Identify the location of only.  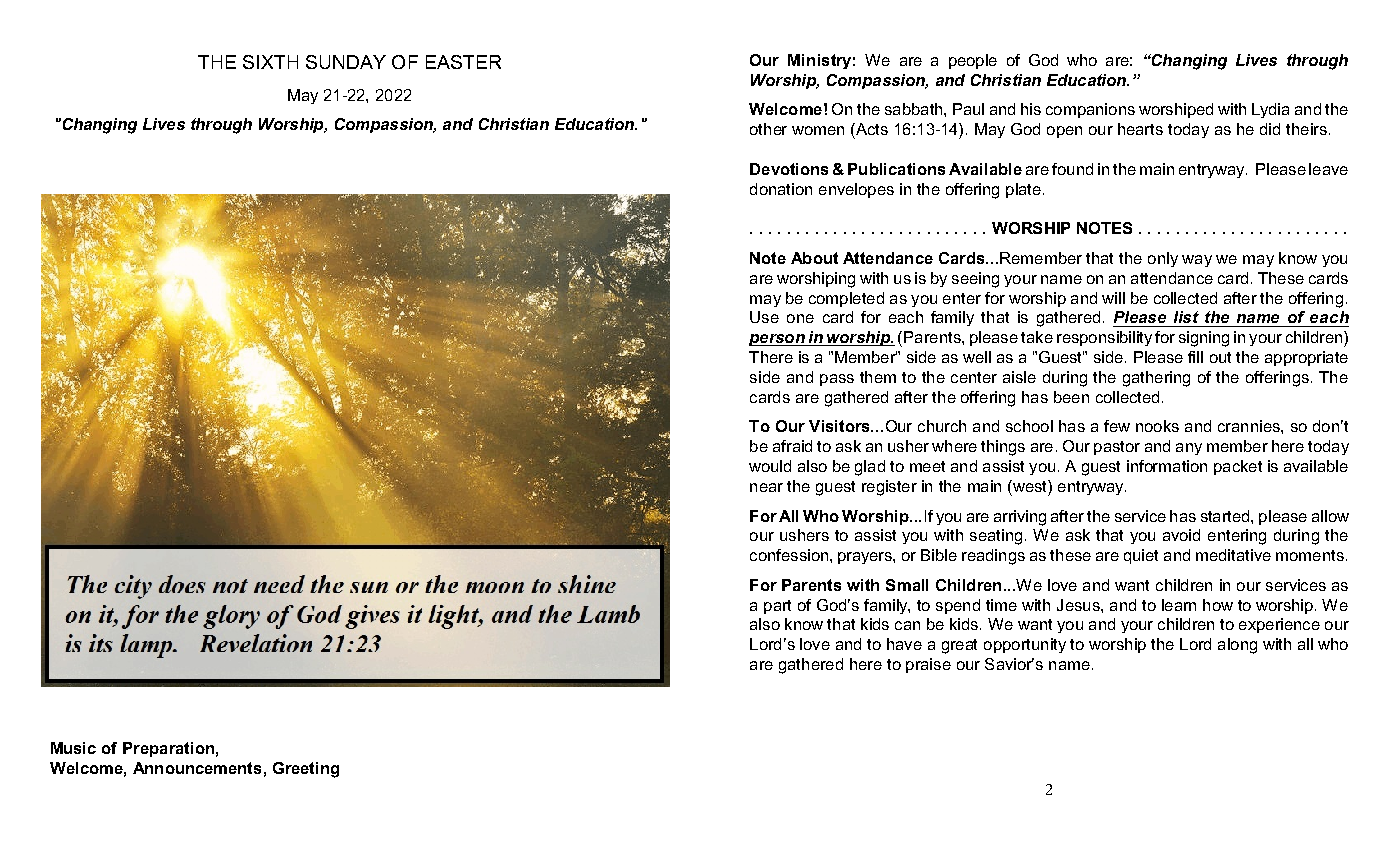
(1163, 259).
